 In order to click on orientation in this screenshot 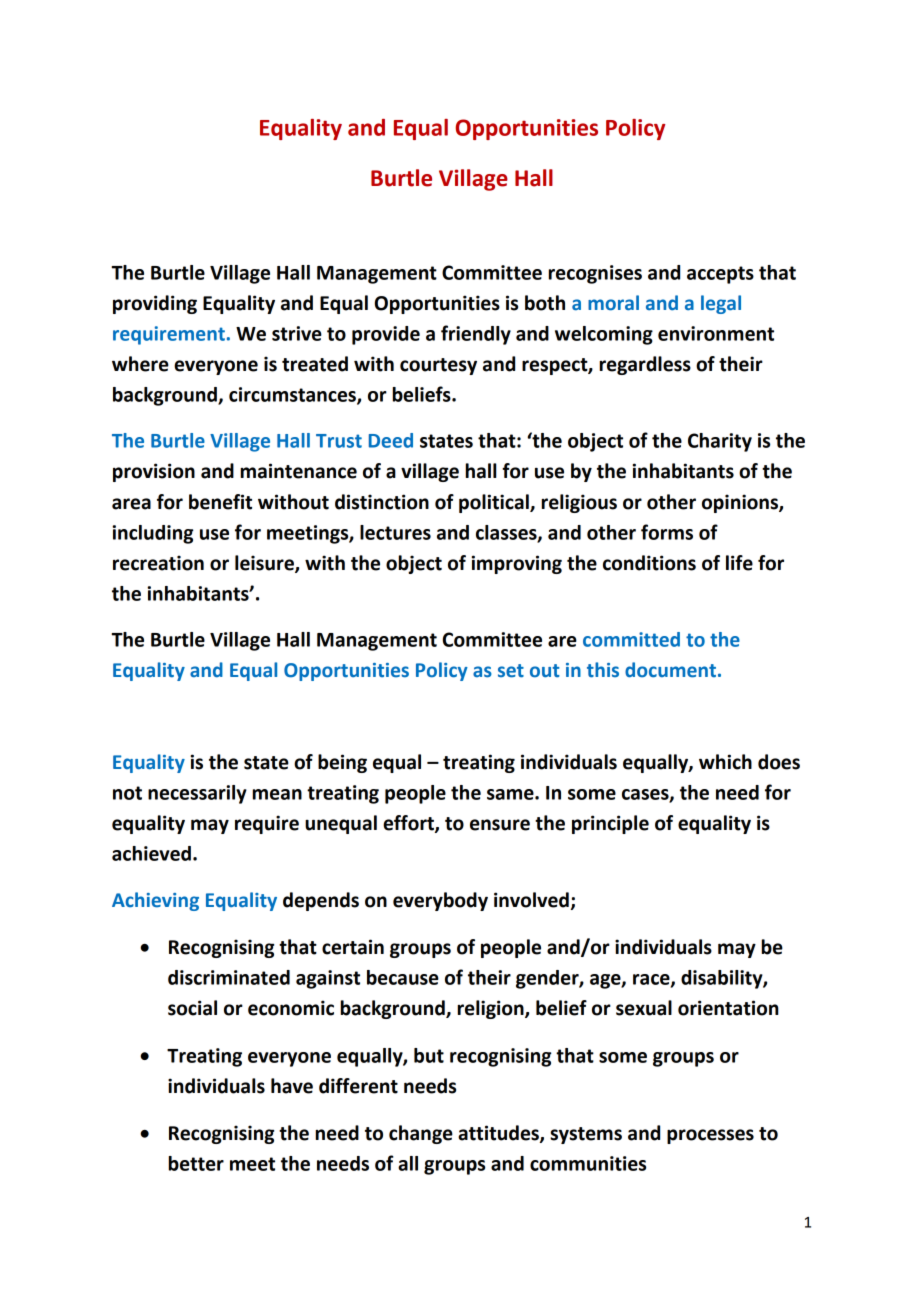, I will do `click(728, 1008)`.
